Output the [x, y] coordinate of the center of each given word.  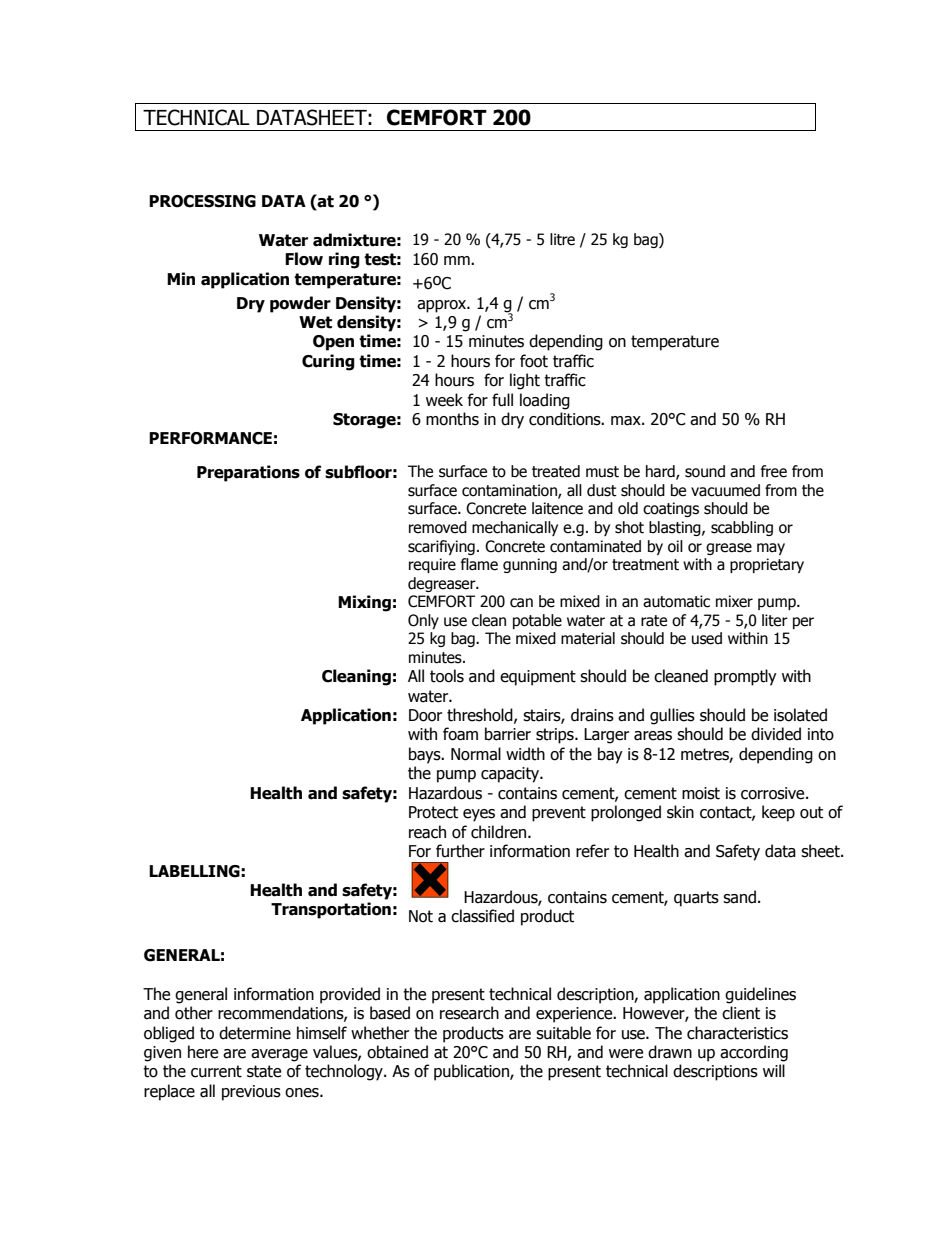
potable [537, 621]
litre [562, 239]
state [264, 1071]
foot [534, 361]
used [707, 638]
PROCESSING [202, 201]
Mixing [364, 603]
